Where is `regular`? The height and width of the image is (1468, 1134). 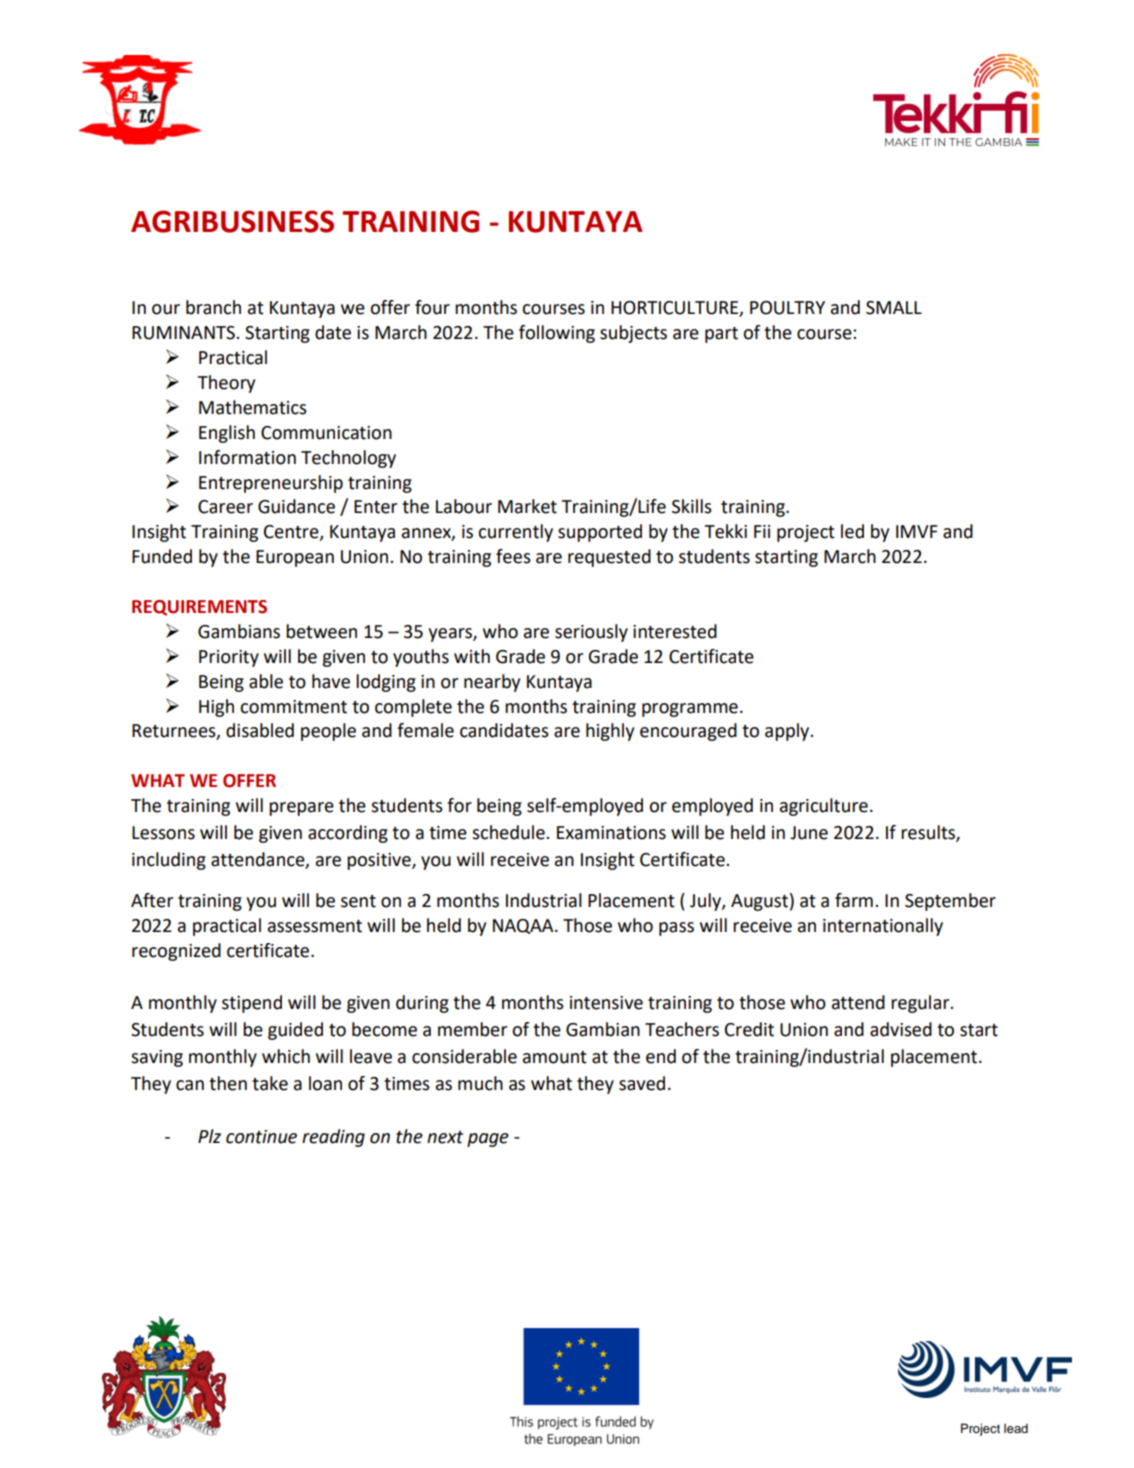 regular is located at coordinates (921, 1004).
